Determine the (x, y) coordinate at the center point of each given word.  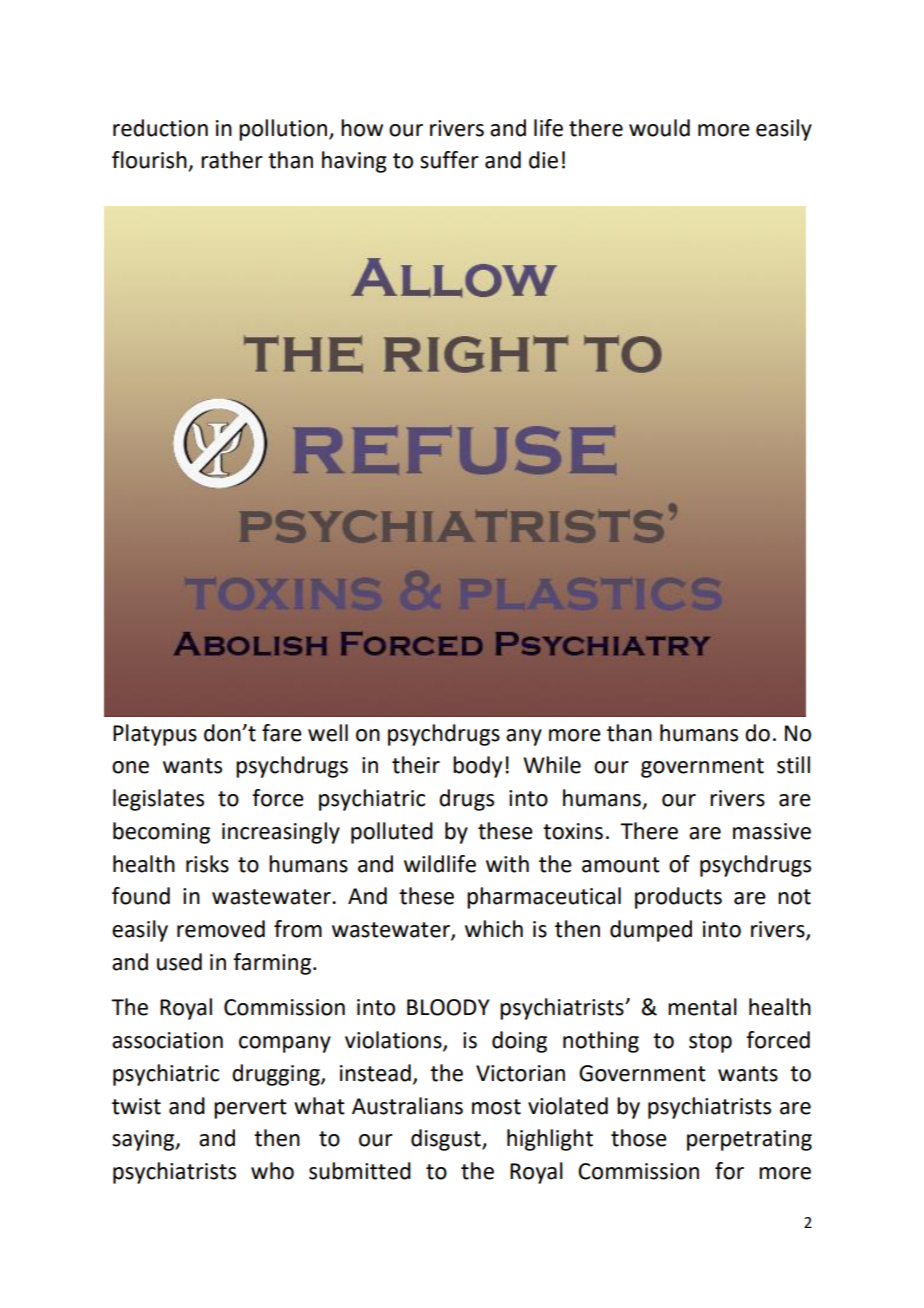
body (477, 767)
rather (232, 160)
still (793, 765)
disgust (447, 1140)
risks (207, 864)
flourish (150, 161)
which (494, 929)
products (678, 898)
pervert (250, 1109)
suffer (449, 160)
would (659, 128)
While (552, 765)
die (543, 160)
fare (282, 733)
